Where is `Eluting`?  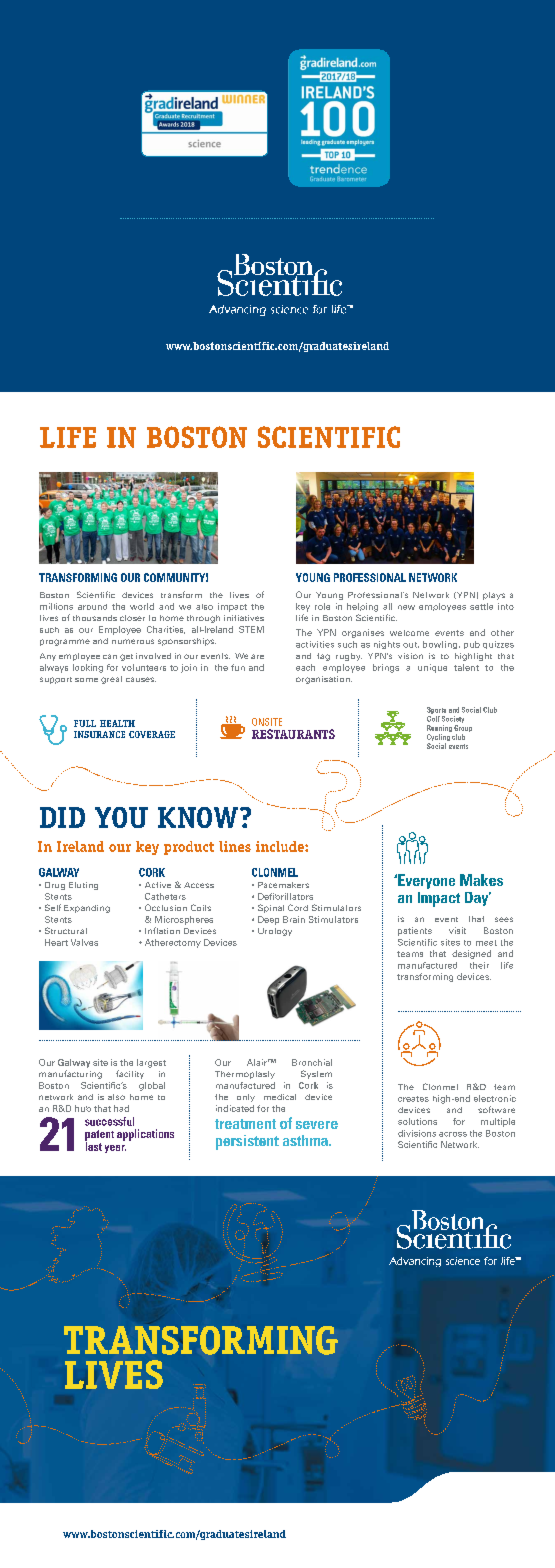
Eluting is located at coordinates (83, 886).
